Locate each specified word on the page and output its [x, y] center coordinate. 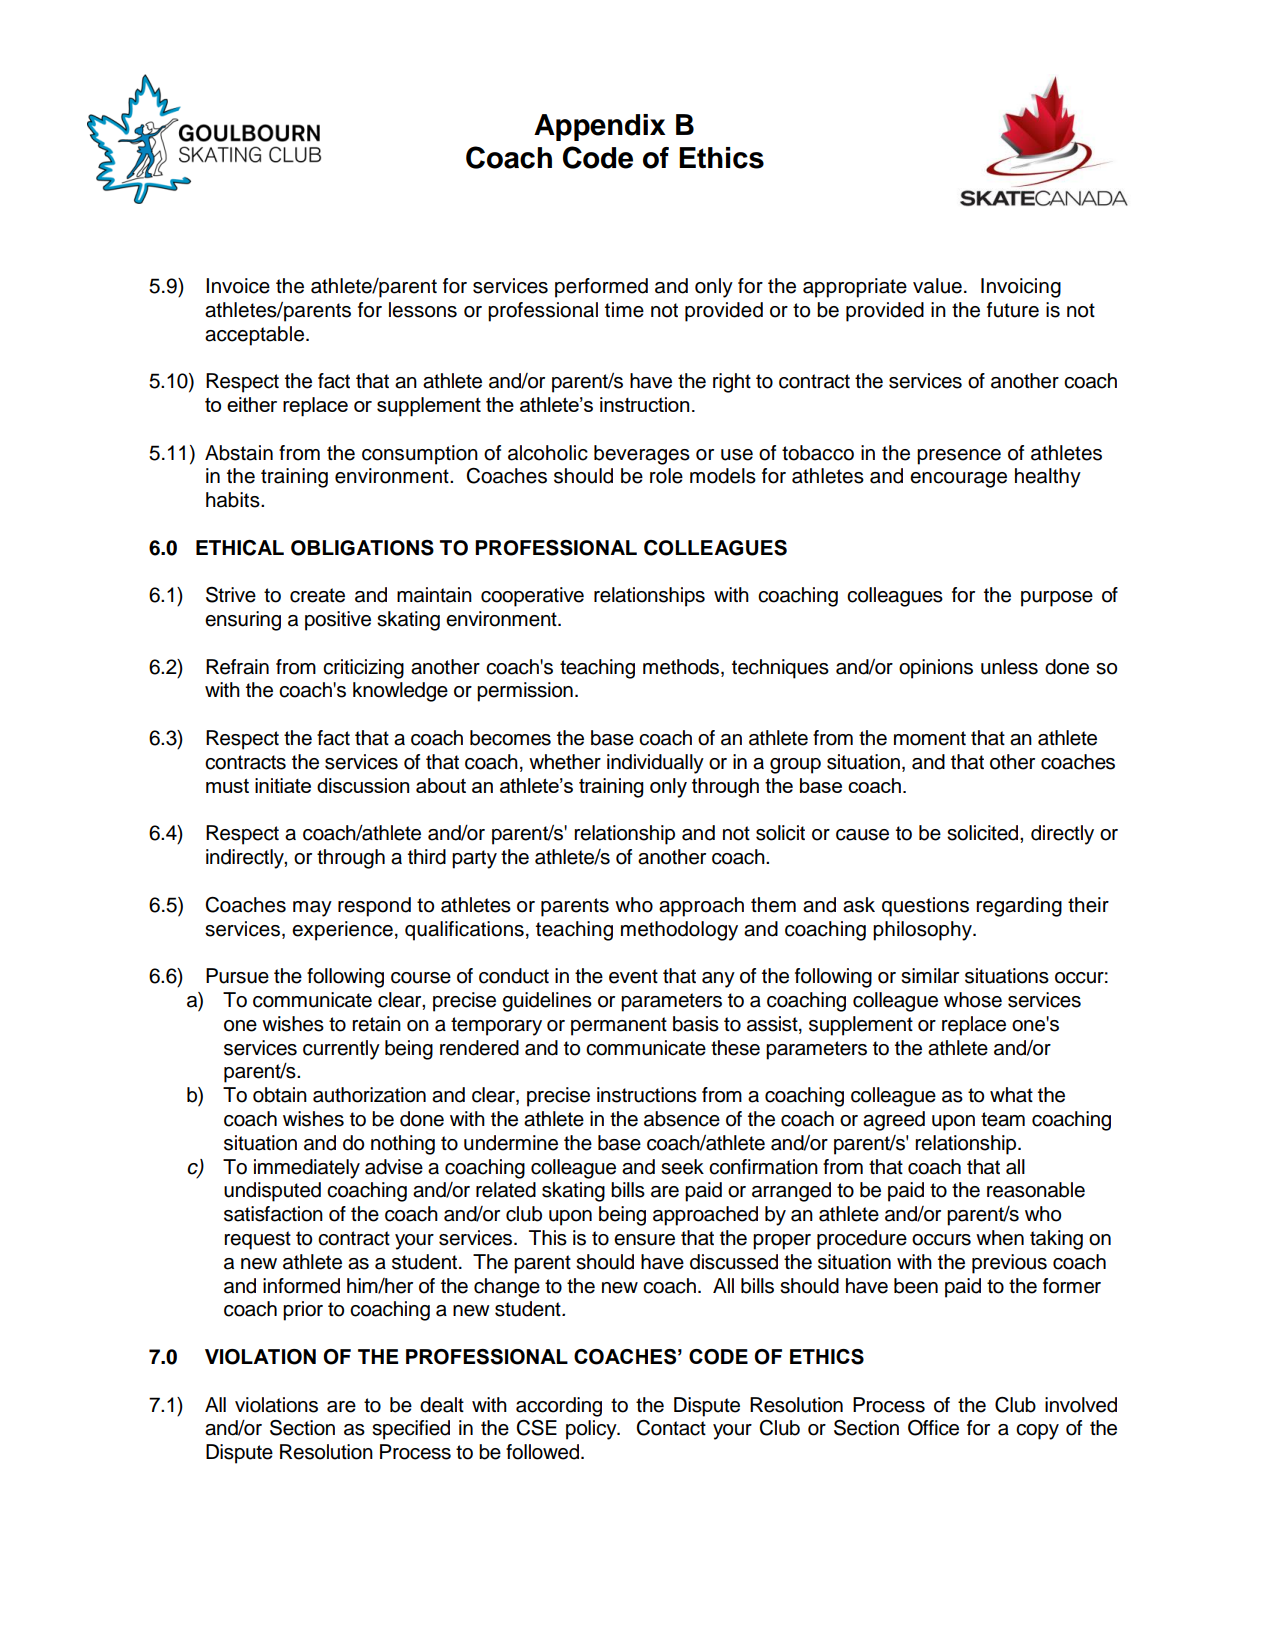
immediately [307, 1169]
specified [411, 1430]
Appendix [600, 127]
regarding [1019, 907]
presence [959, 457]
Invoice [238, 286]
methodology [679, 931]
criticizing [363, 669]
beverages [642, 455]
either [252, 404]
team [1003, 1119]
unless [1009, 667]
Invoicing [1021, 288]
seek [682, 1167]
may [312, 909]
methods [682, 668]
